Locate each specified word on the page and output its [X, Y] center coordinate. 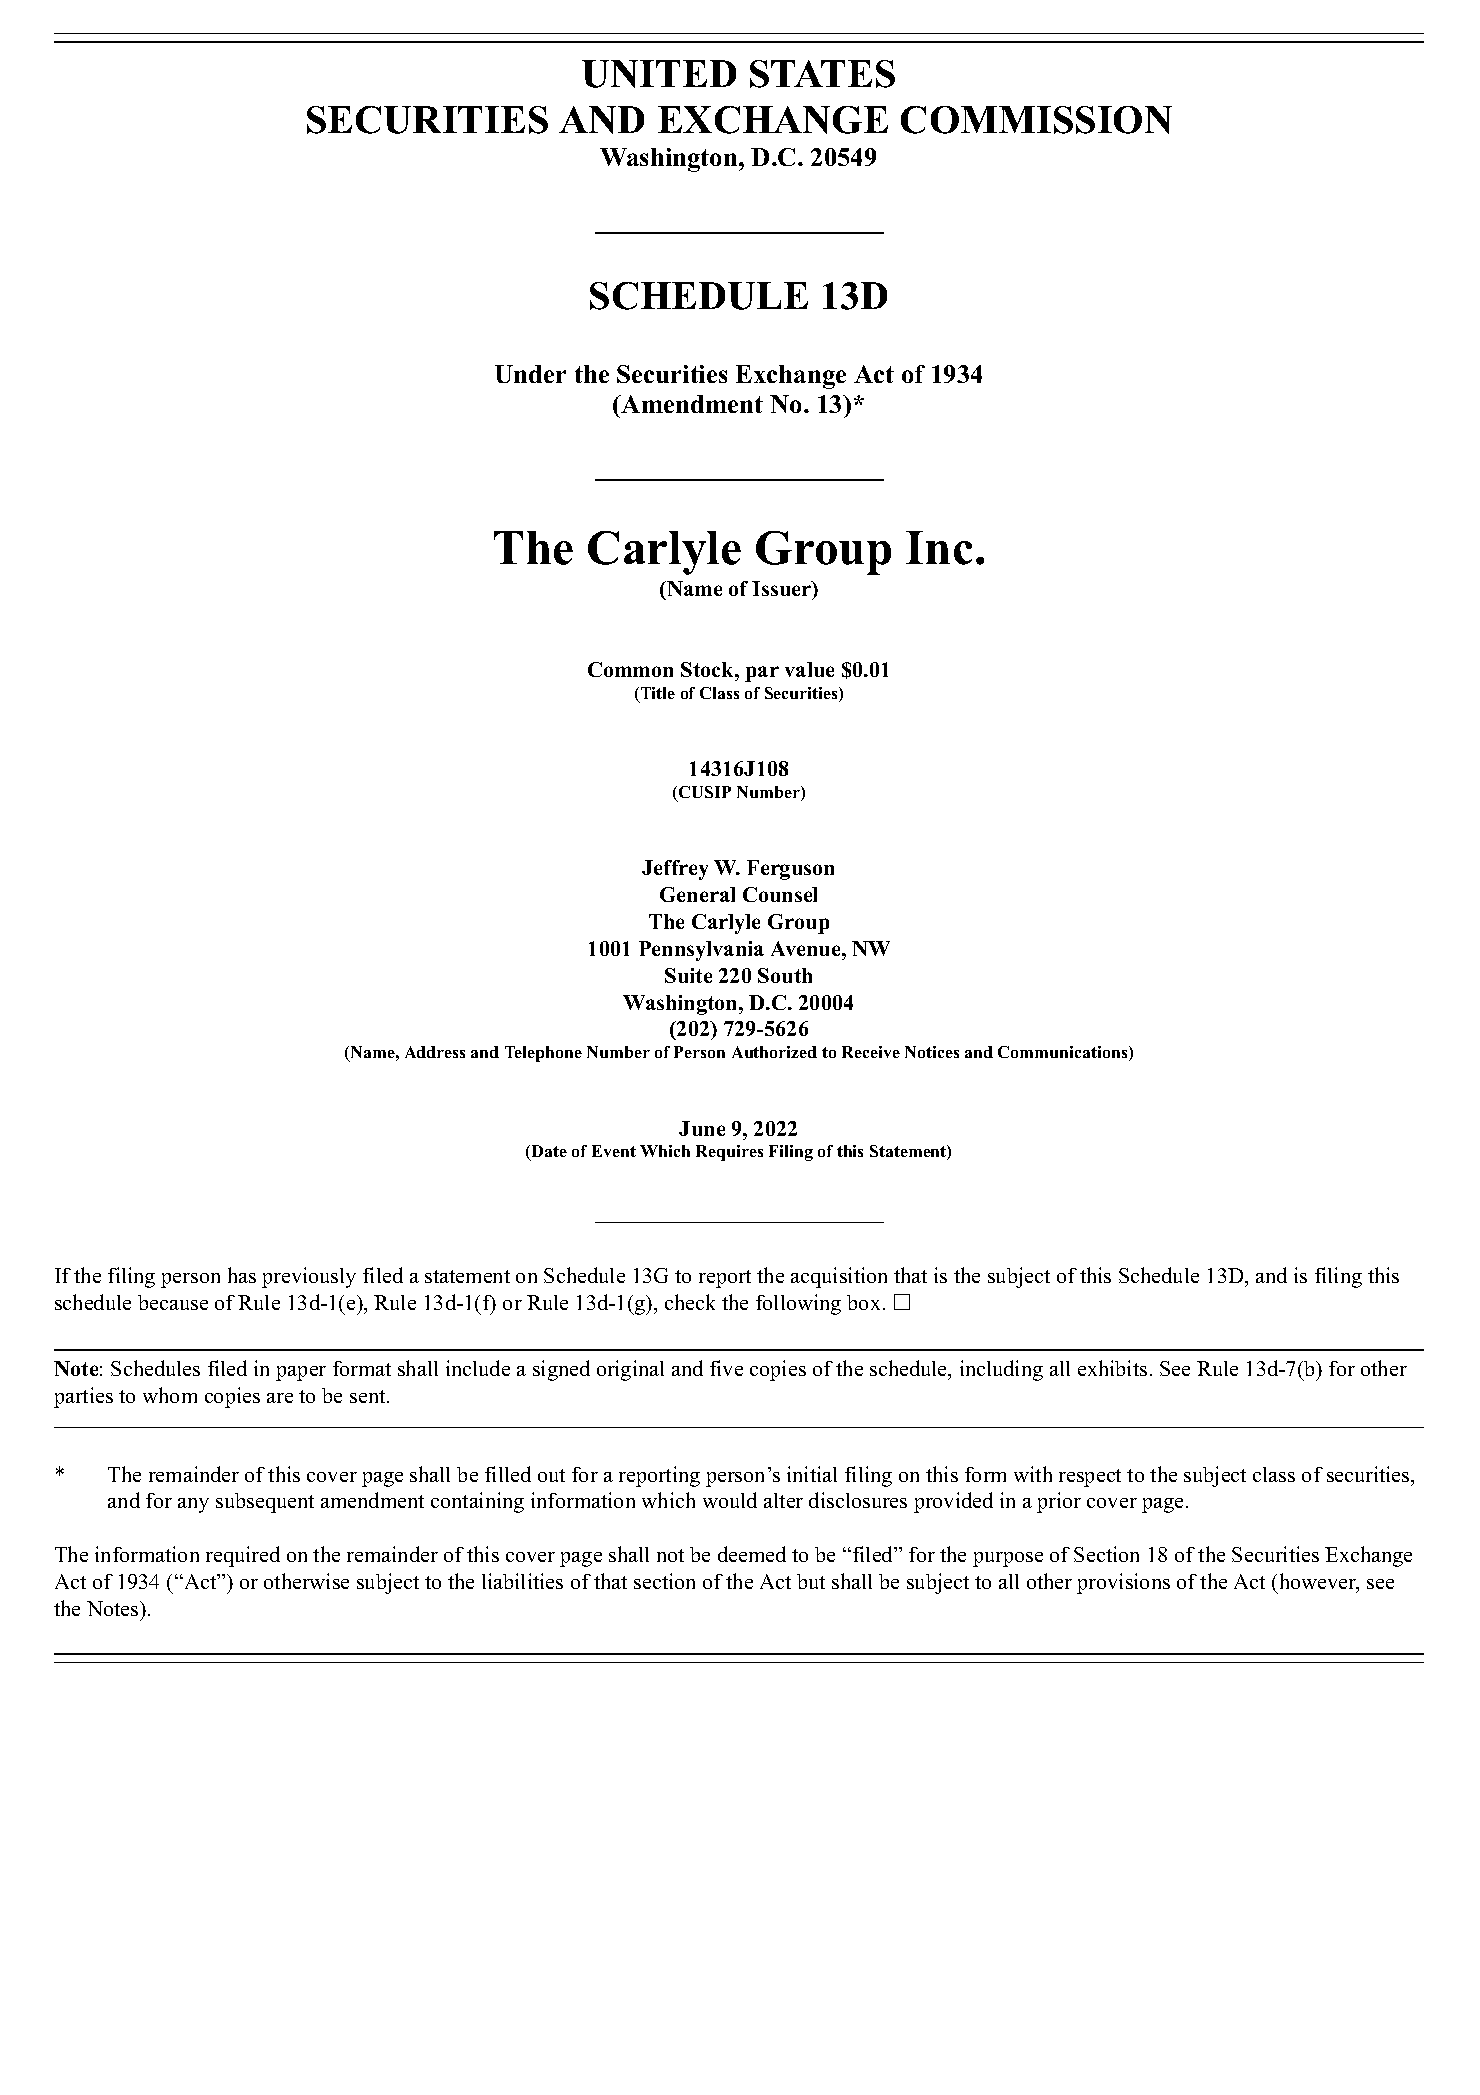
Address [435, 1052]
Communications [1064, 1053]
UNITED [659, 74]
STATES [822, 74]
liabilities [522, 1581]
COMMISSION [1036, 120]
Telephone [543, 1054]
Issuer [783, 590]
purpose [1008, 1559]
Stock [709, 669]
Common [630, 669]
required [243, 1556]
